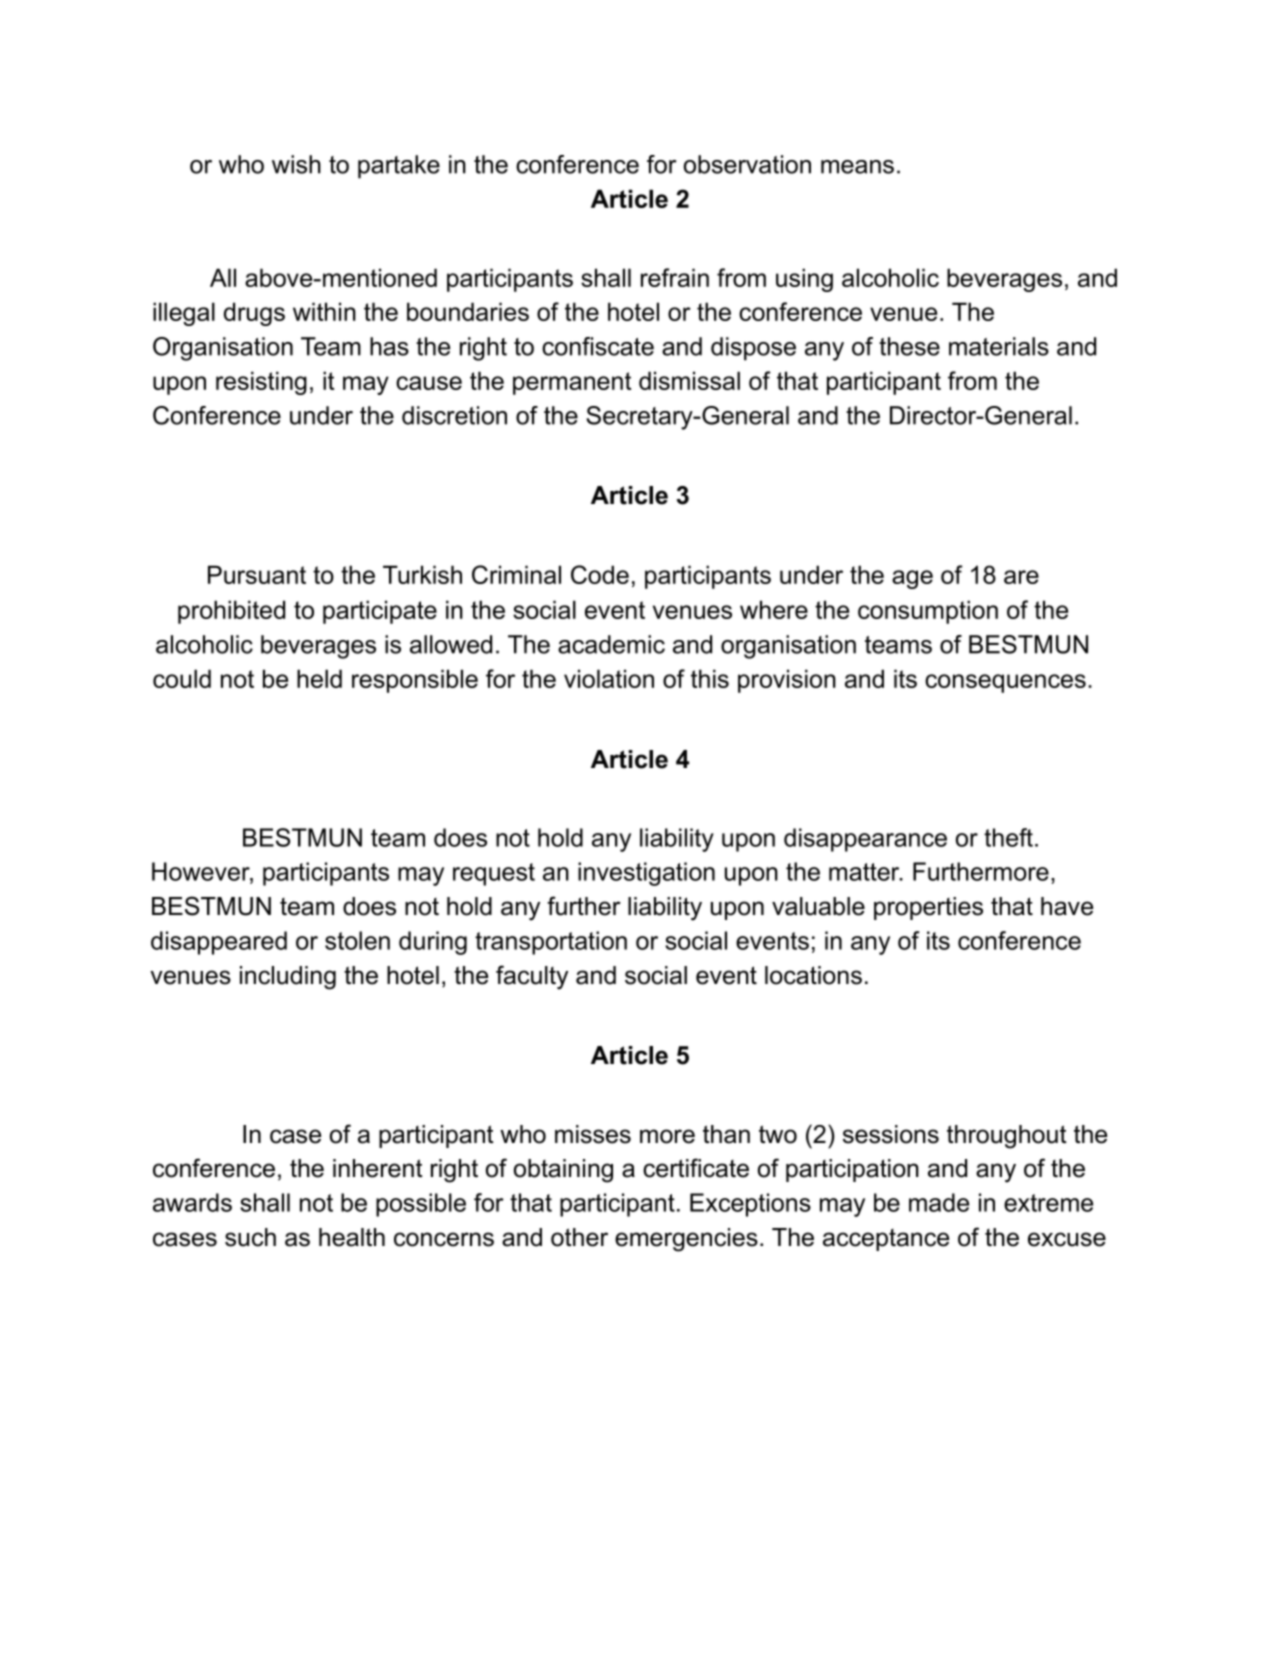 Image resolution: width=1279 pixels, height=1656 pixels. Describe the element at coordinates (609, 678) in the screenshot. I see `violation` at that location.
